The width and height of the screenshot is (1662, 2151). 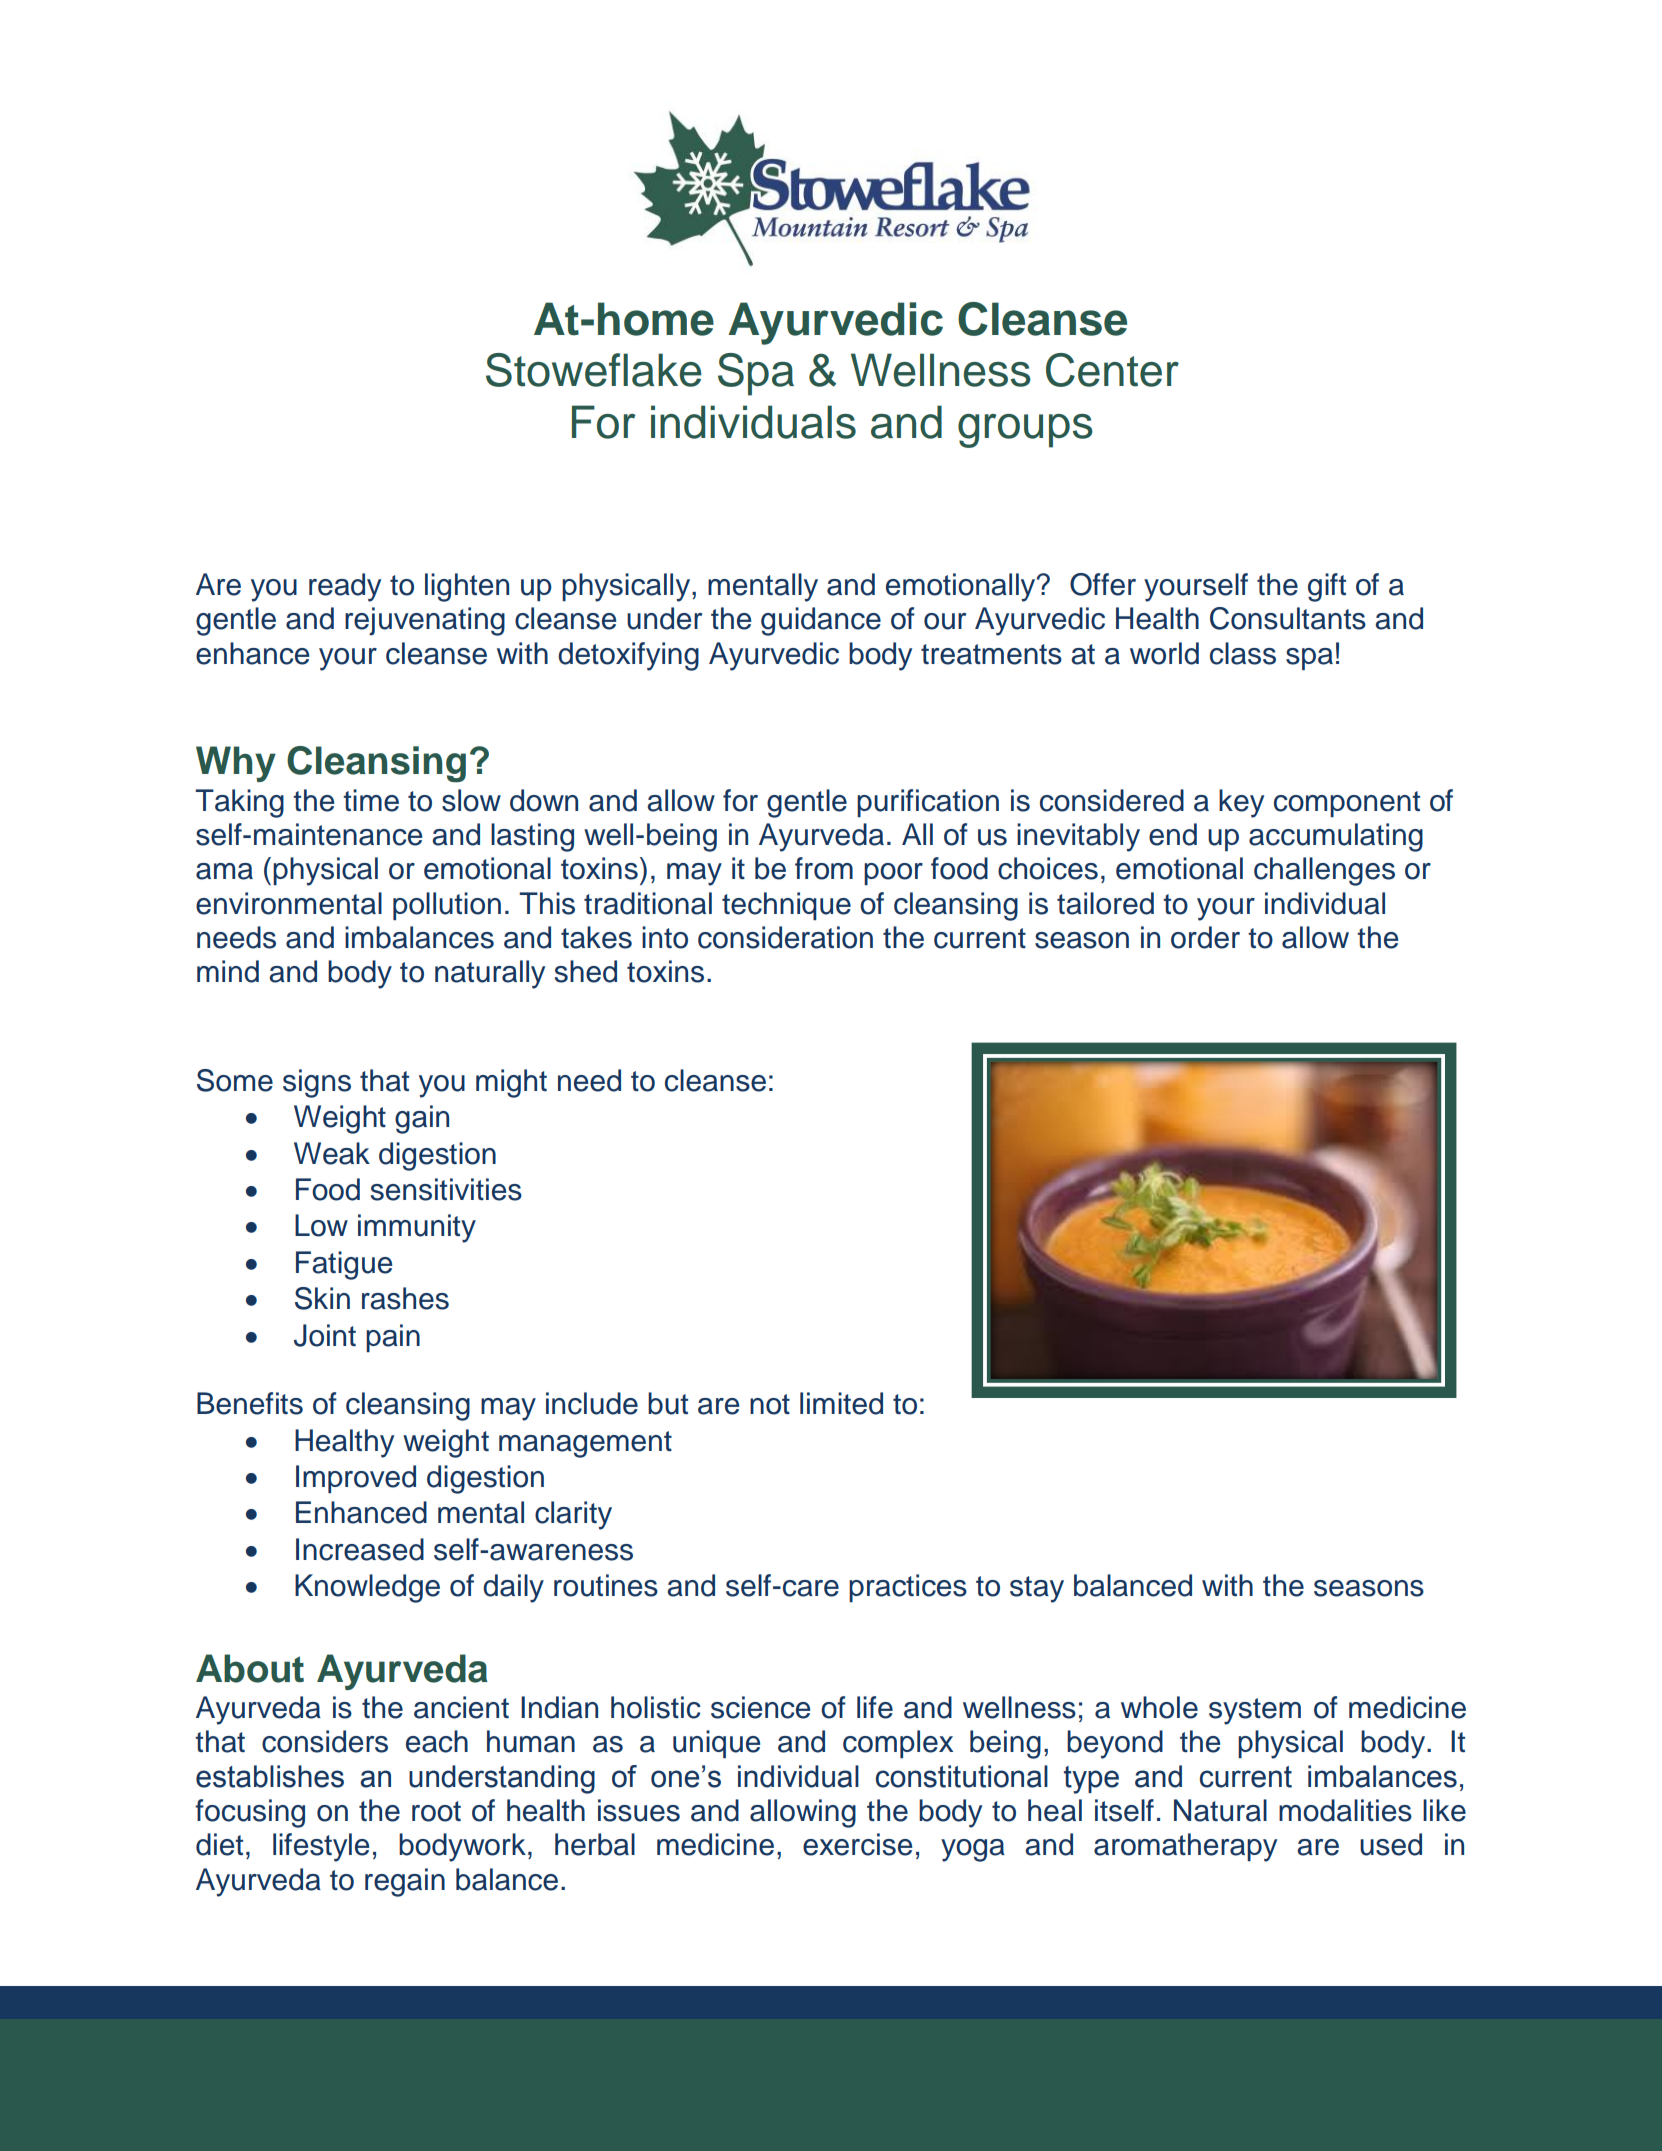 I want to click on Center, so click(x=1112, y=370).
